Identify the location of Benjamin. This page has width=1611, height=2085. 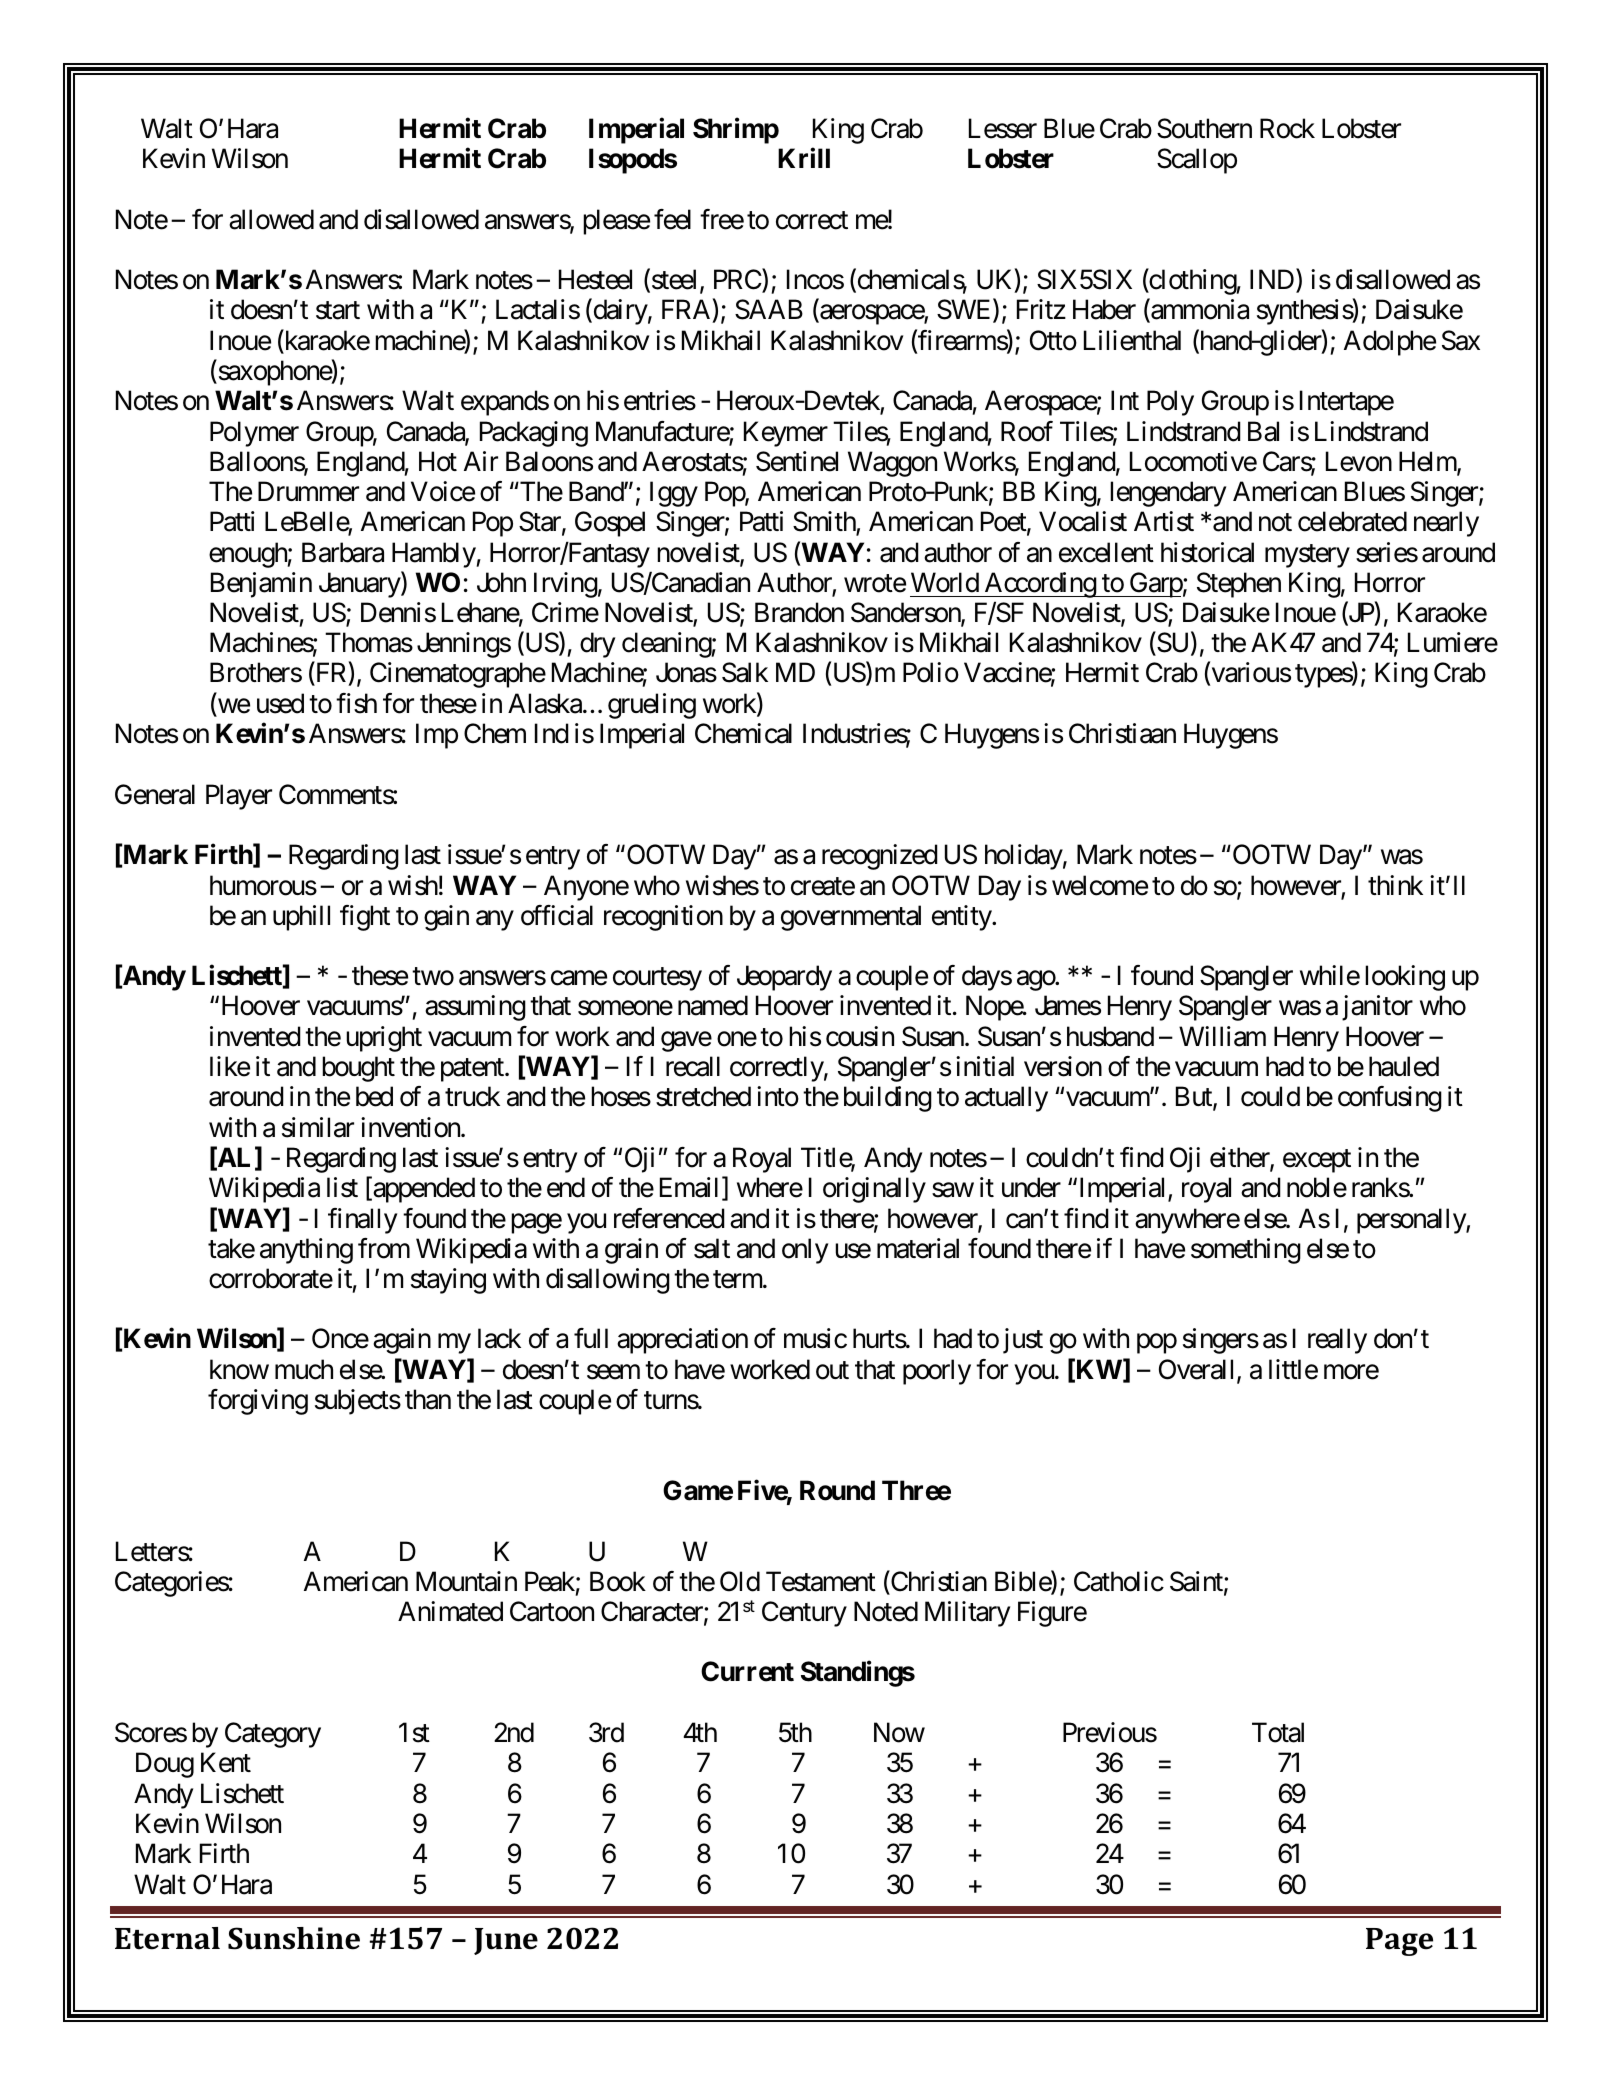
(261, 585).
